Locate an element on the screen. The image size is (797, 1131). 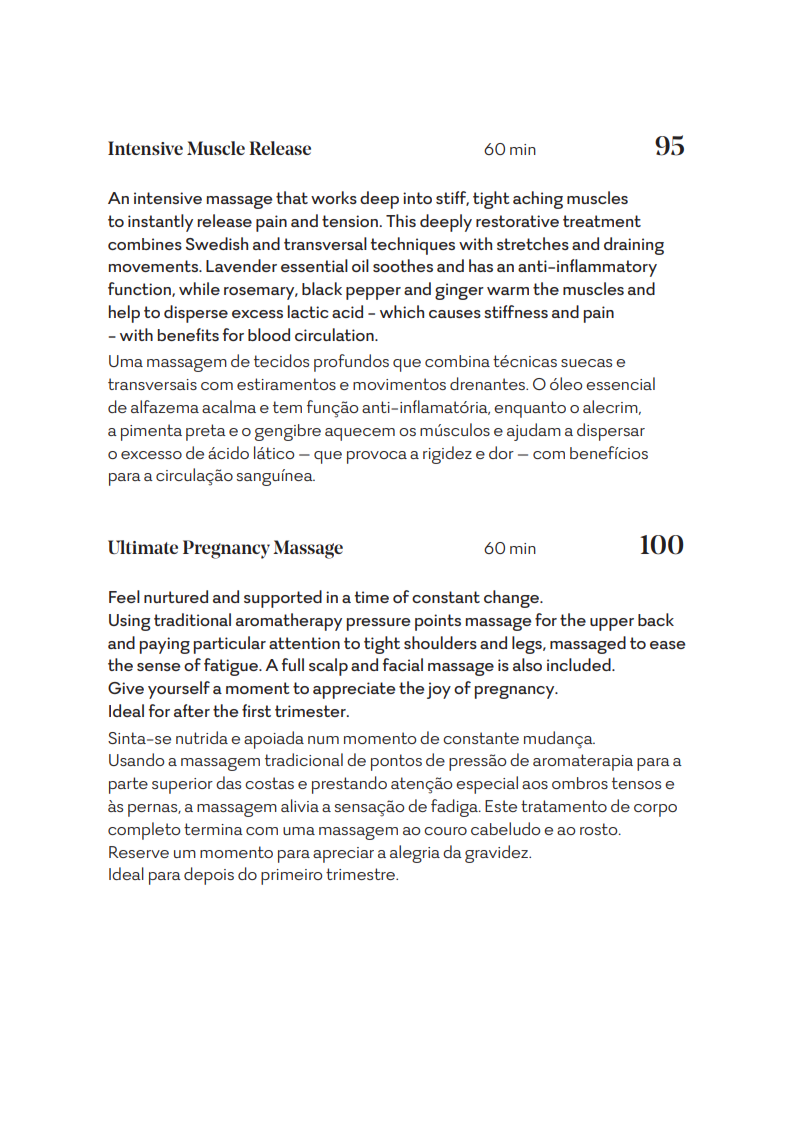
termina is located at coordinates (213, 829).
